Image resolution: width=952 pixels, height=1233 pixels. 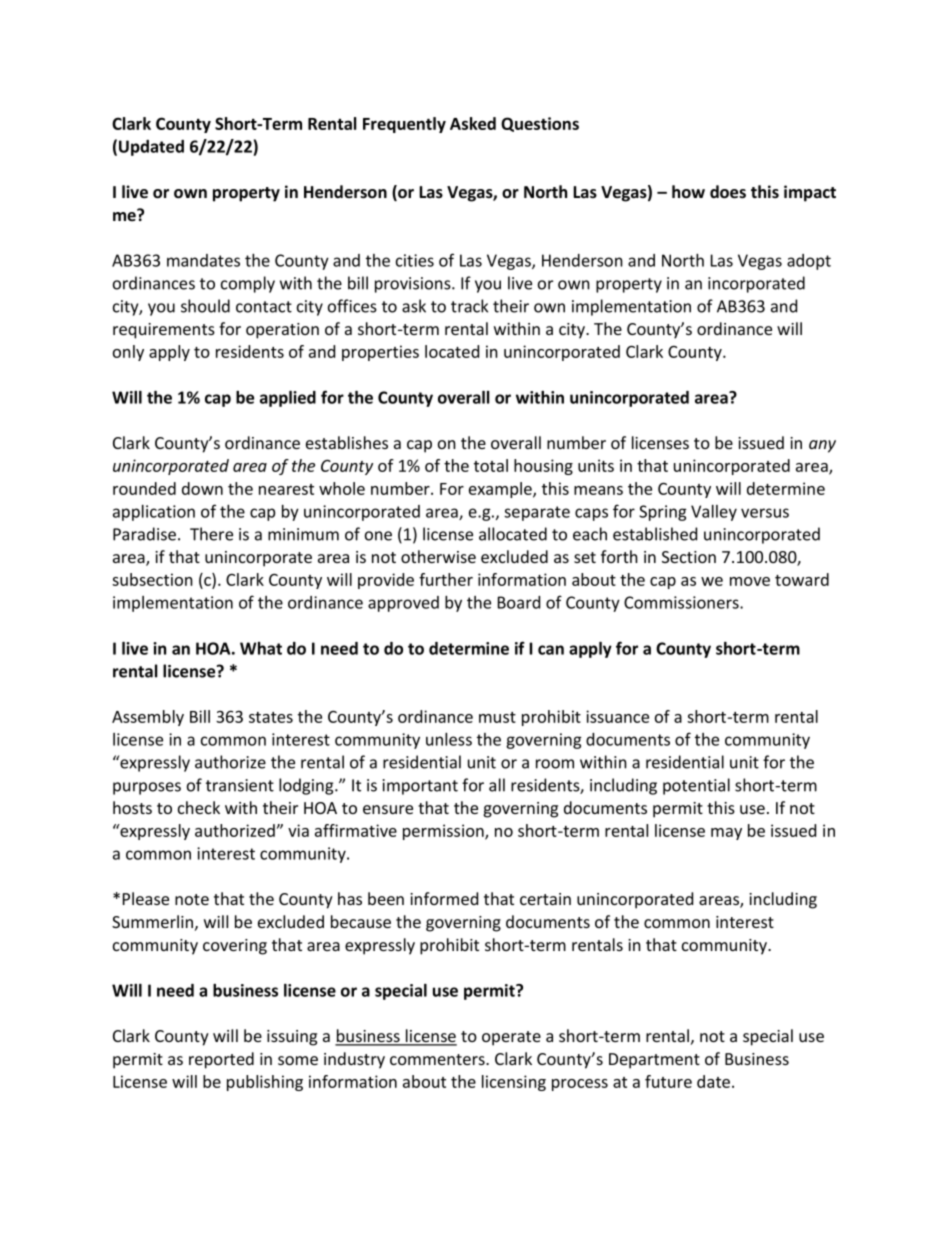 I want to click on does, so click(x=728, y=192).
